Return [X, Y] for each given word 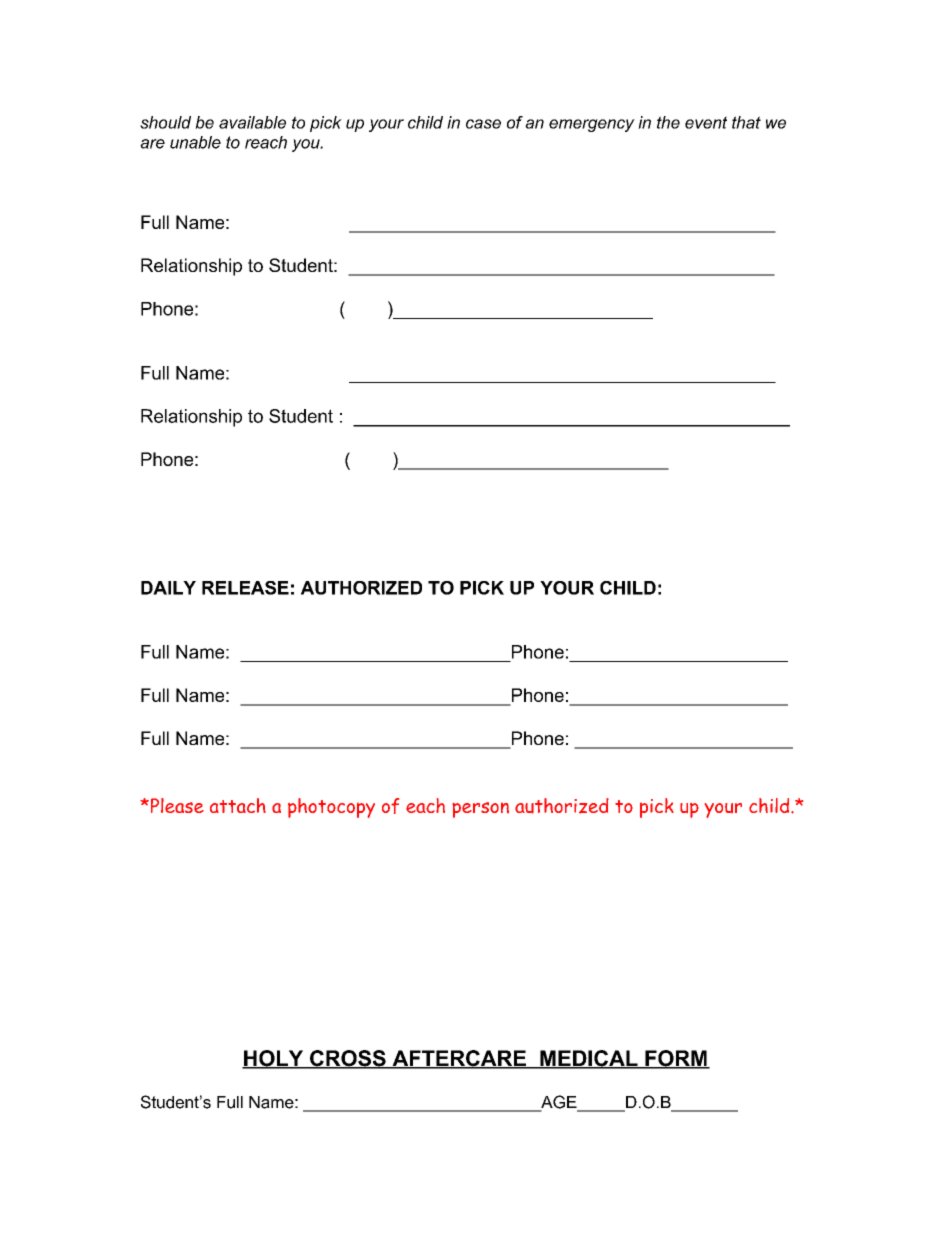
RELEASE [245, 588]
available [252, 122]
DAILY [168, 588]
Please [176, 805]
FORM [676, 1059]
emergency [592, 125]
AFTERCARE [459, 1059]
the [668, 122]
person [480, 810]
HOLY [274, 1059]
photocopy [331, 808]
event [706, 122]
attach [238, 805]
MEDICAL [589, 1059]
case [483, 124]
